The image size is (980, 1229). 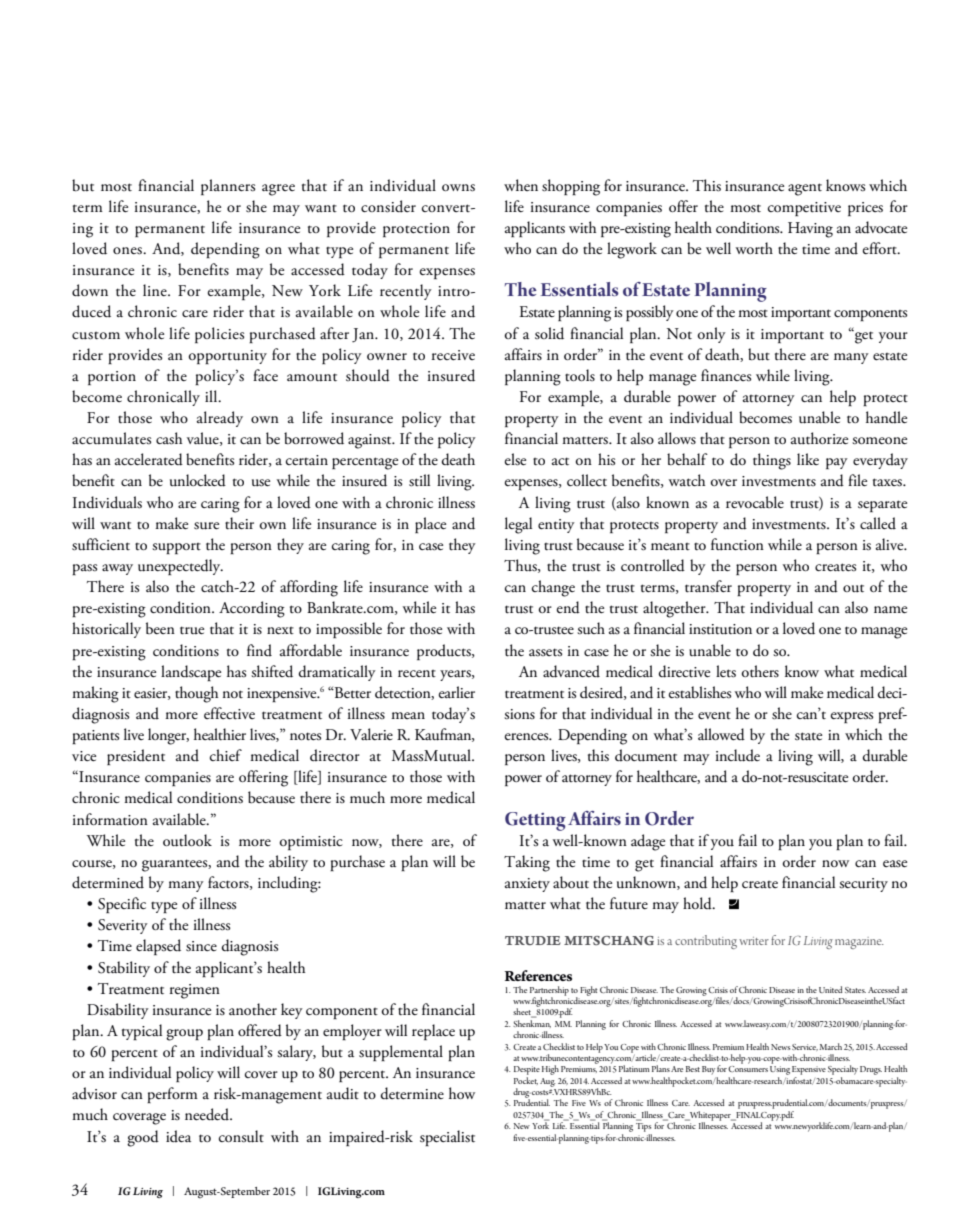 I want to click on ones, so click(x=128, y=251).
